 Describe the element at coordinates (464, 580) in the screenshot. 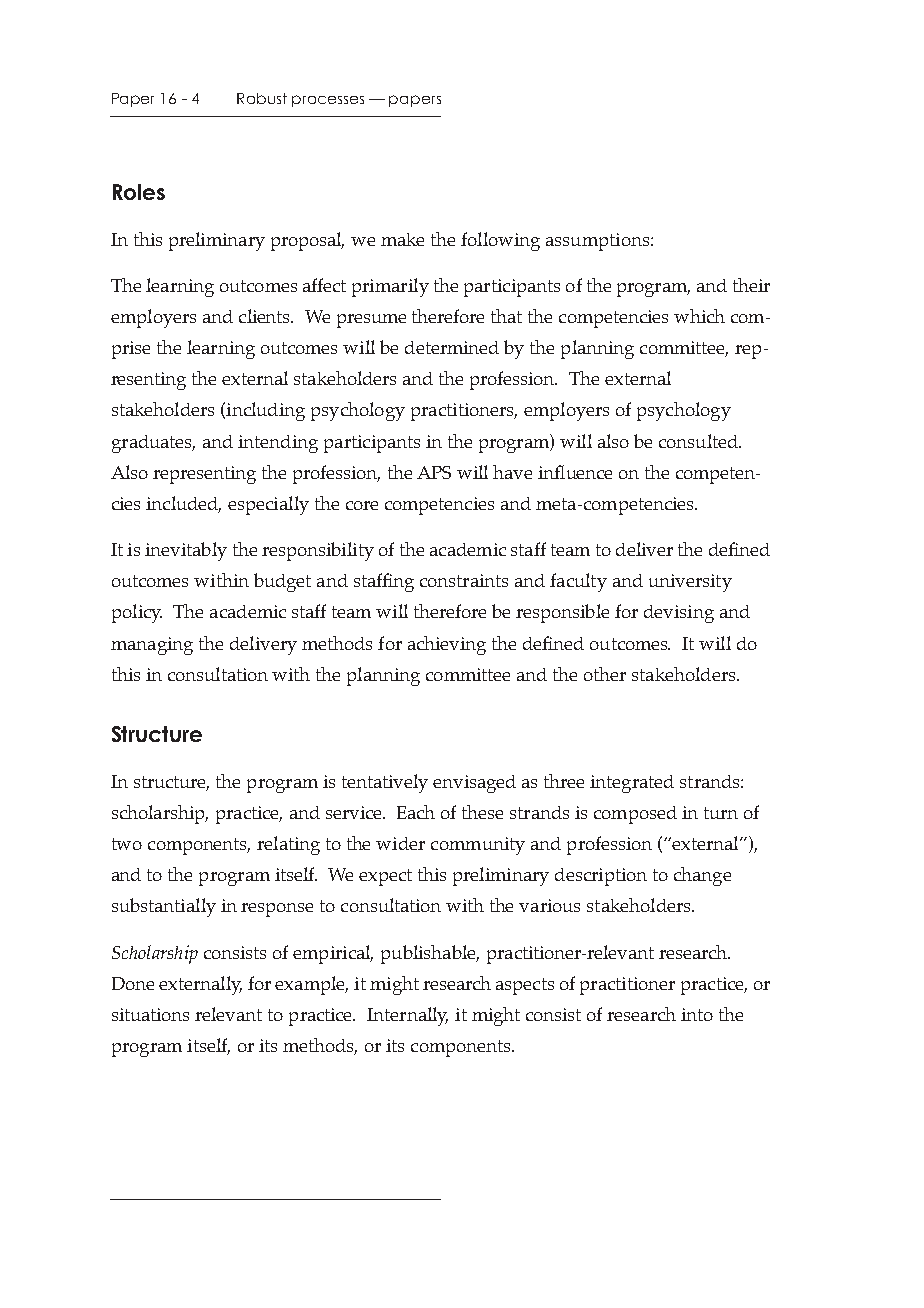

I see `constraints` at that location.
